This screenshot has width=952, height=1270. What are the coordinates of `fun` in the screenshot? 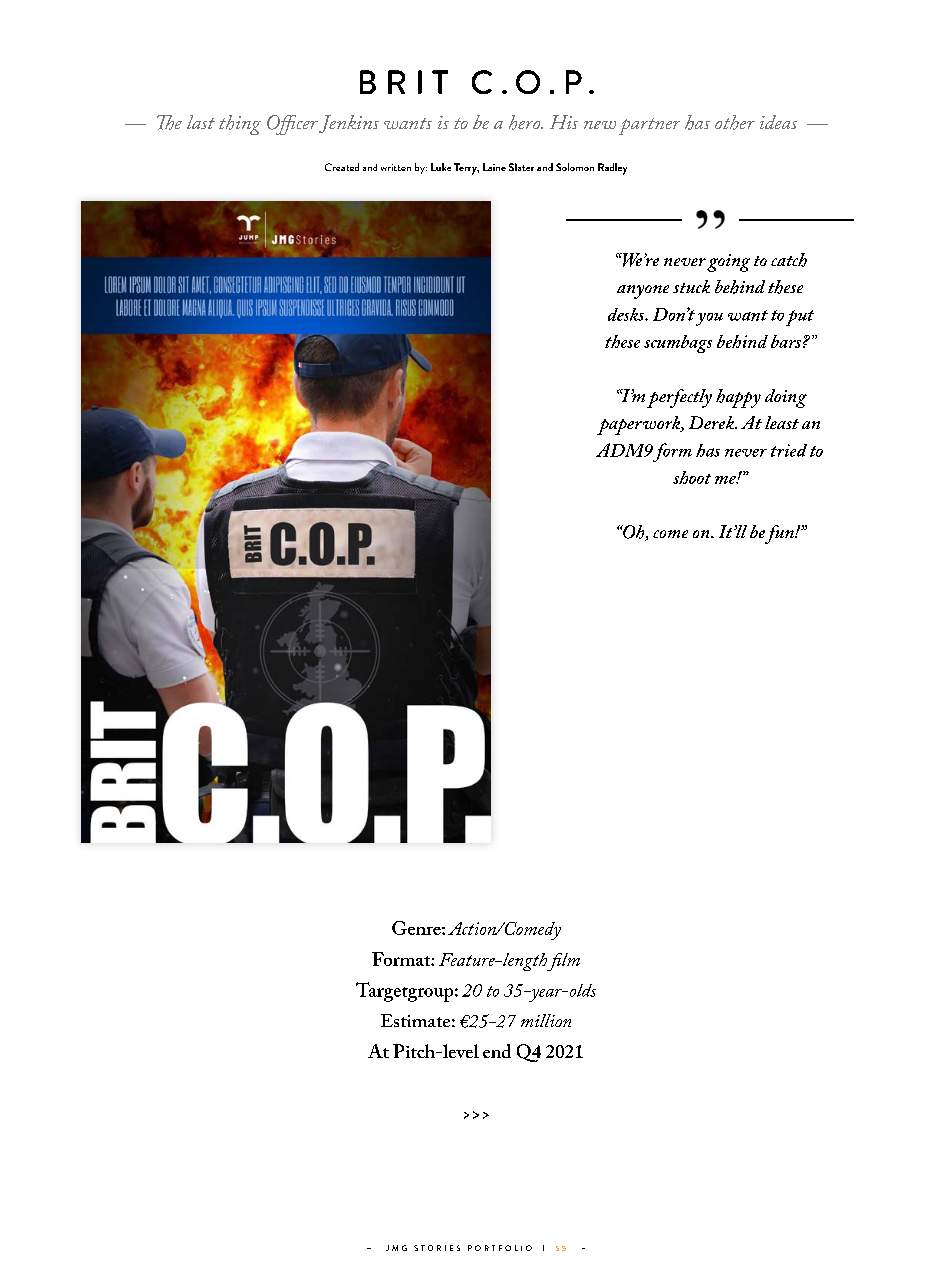 It's located at (779, 534).
